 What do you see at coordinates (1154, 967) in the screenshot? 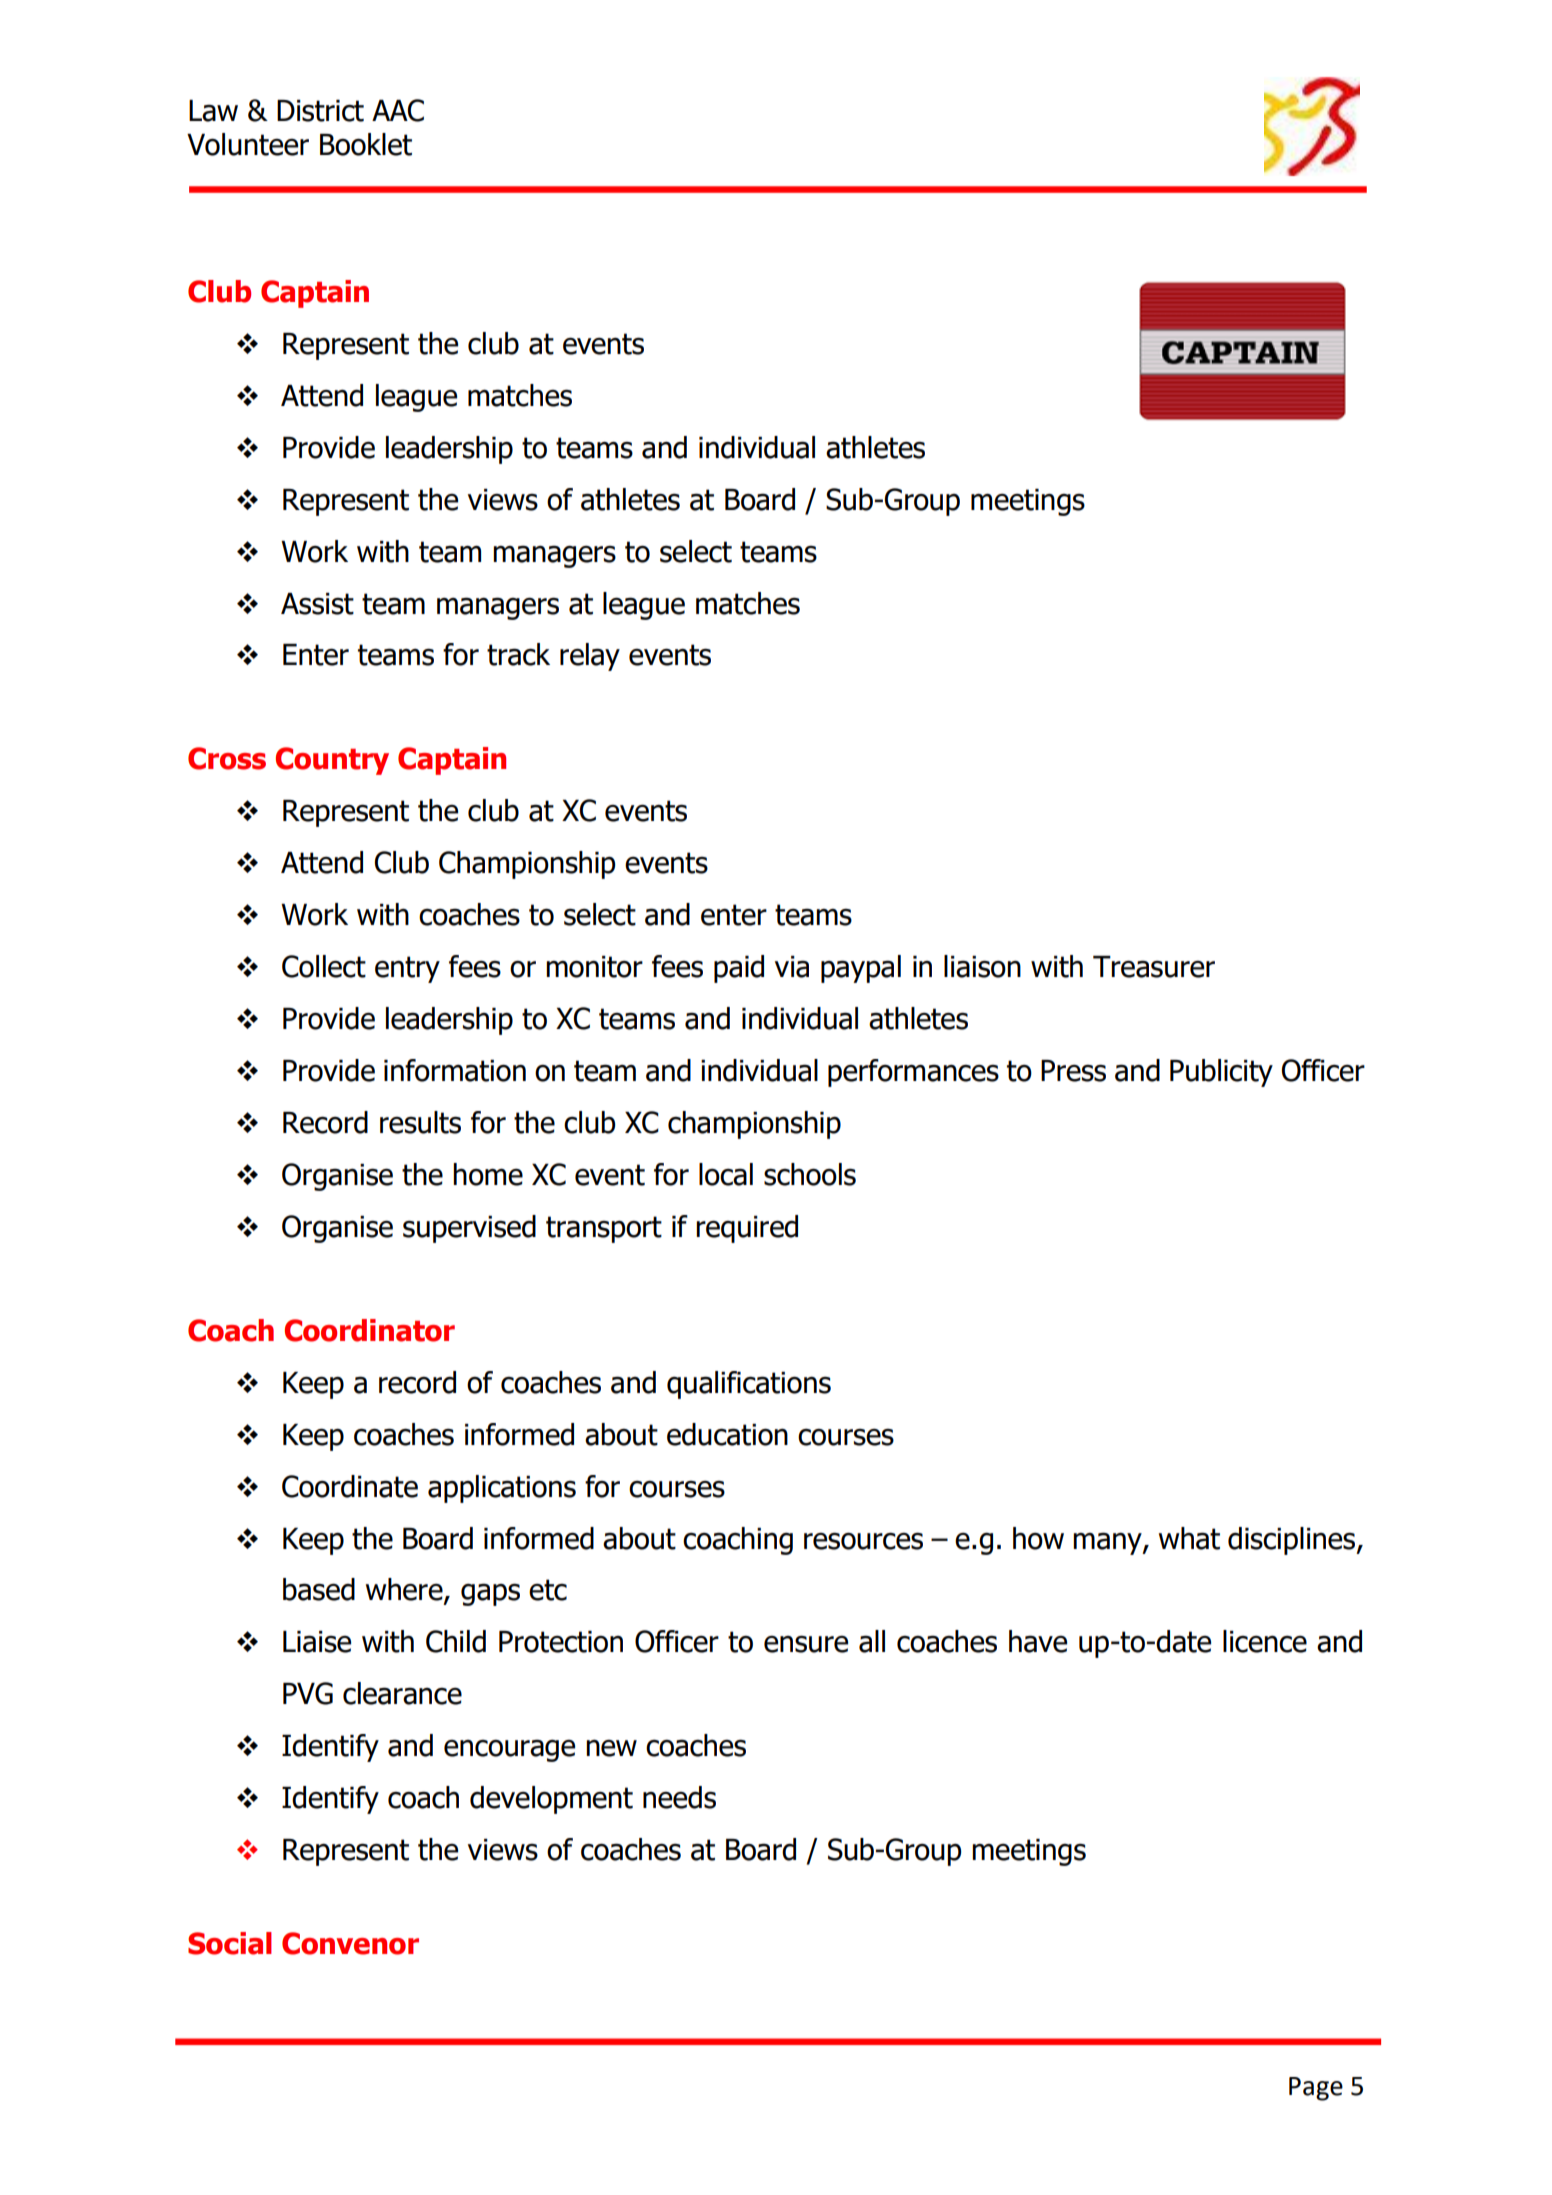
I see `Treasurer` at bounding box center [1154, 967].
